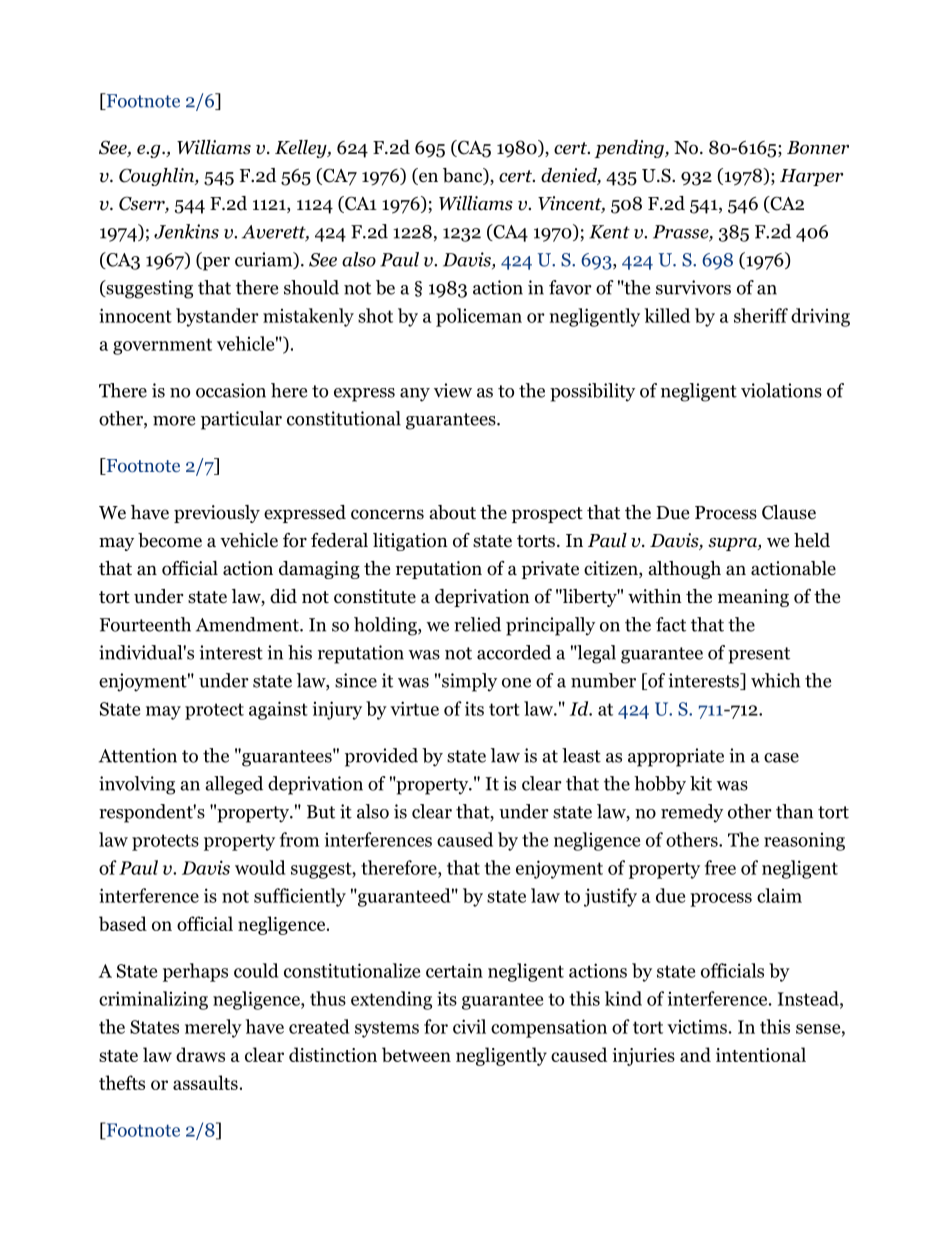 The height and width of the screenshot is (1233, 952). I want to click on draws, so click(200, 1054).
